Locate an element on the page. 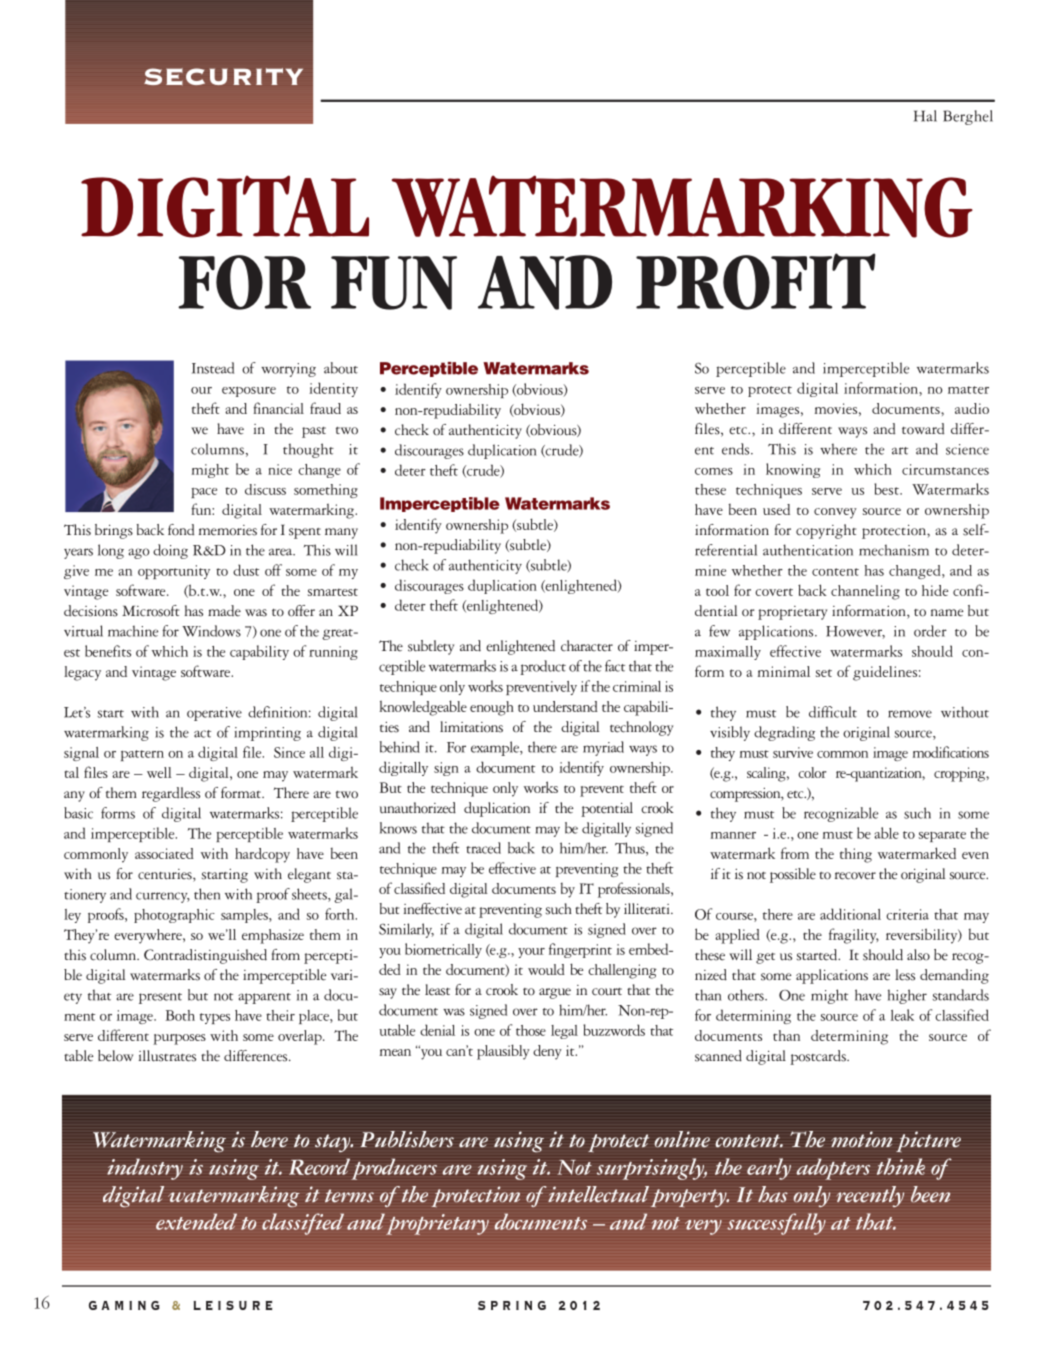  SECURITY is located at coordinates (223, 76).
